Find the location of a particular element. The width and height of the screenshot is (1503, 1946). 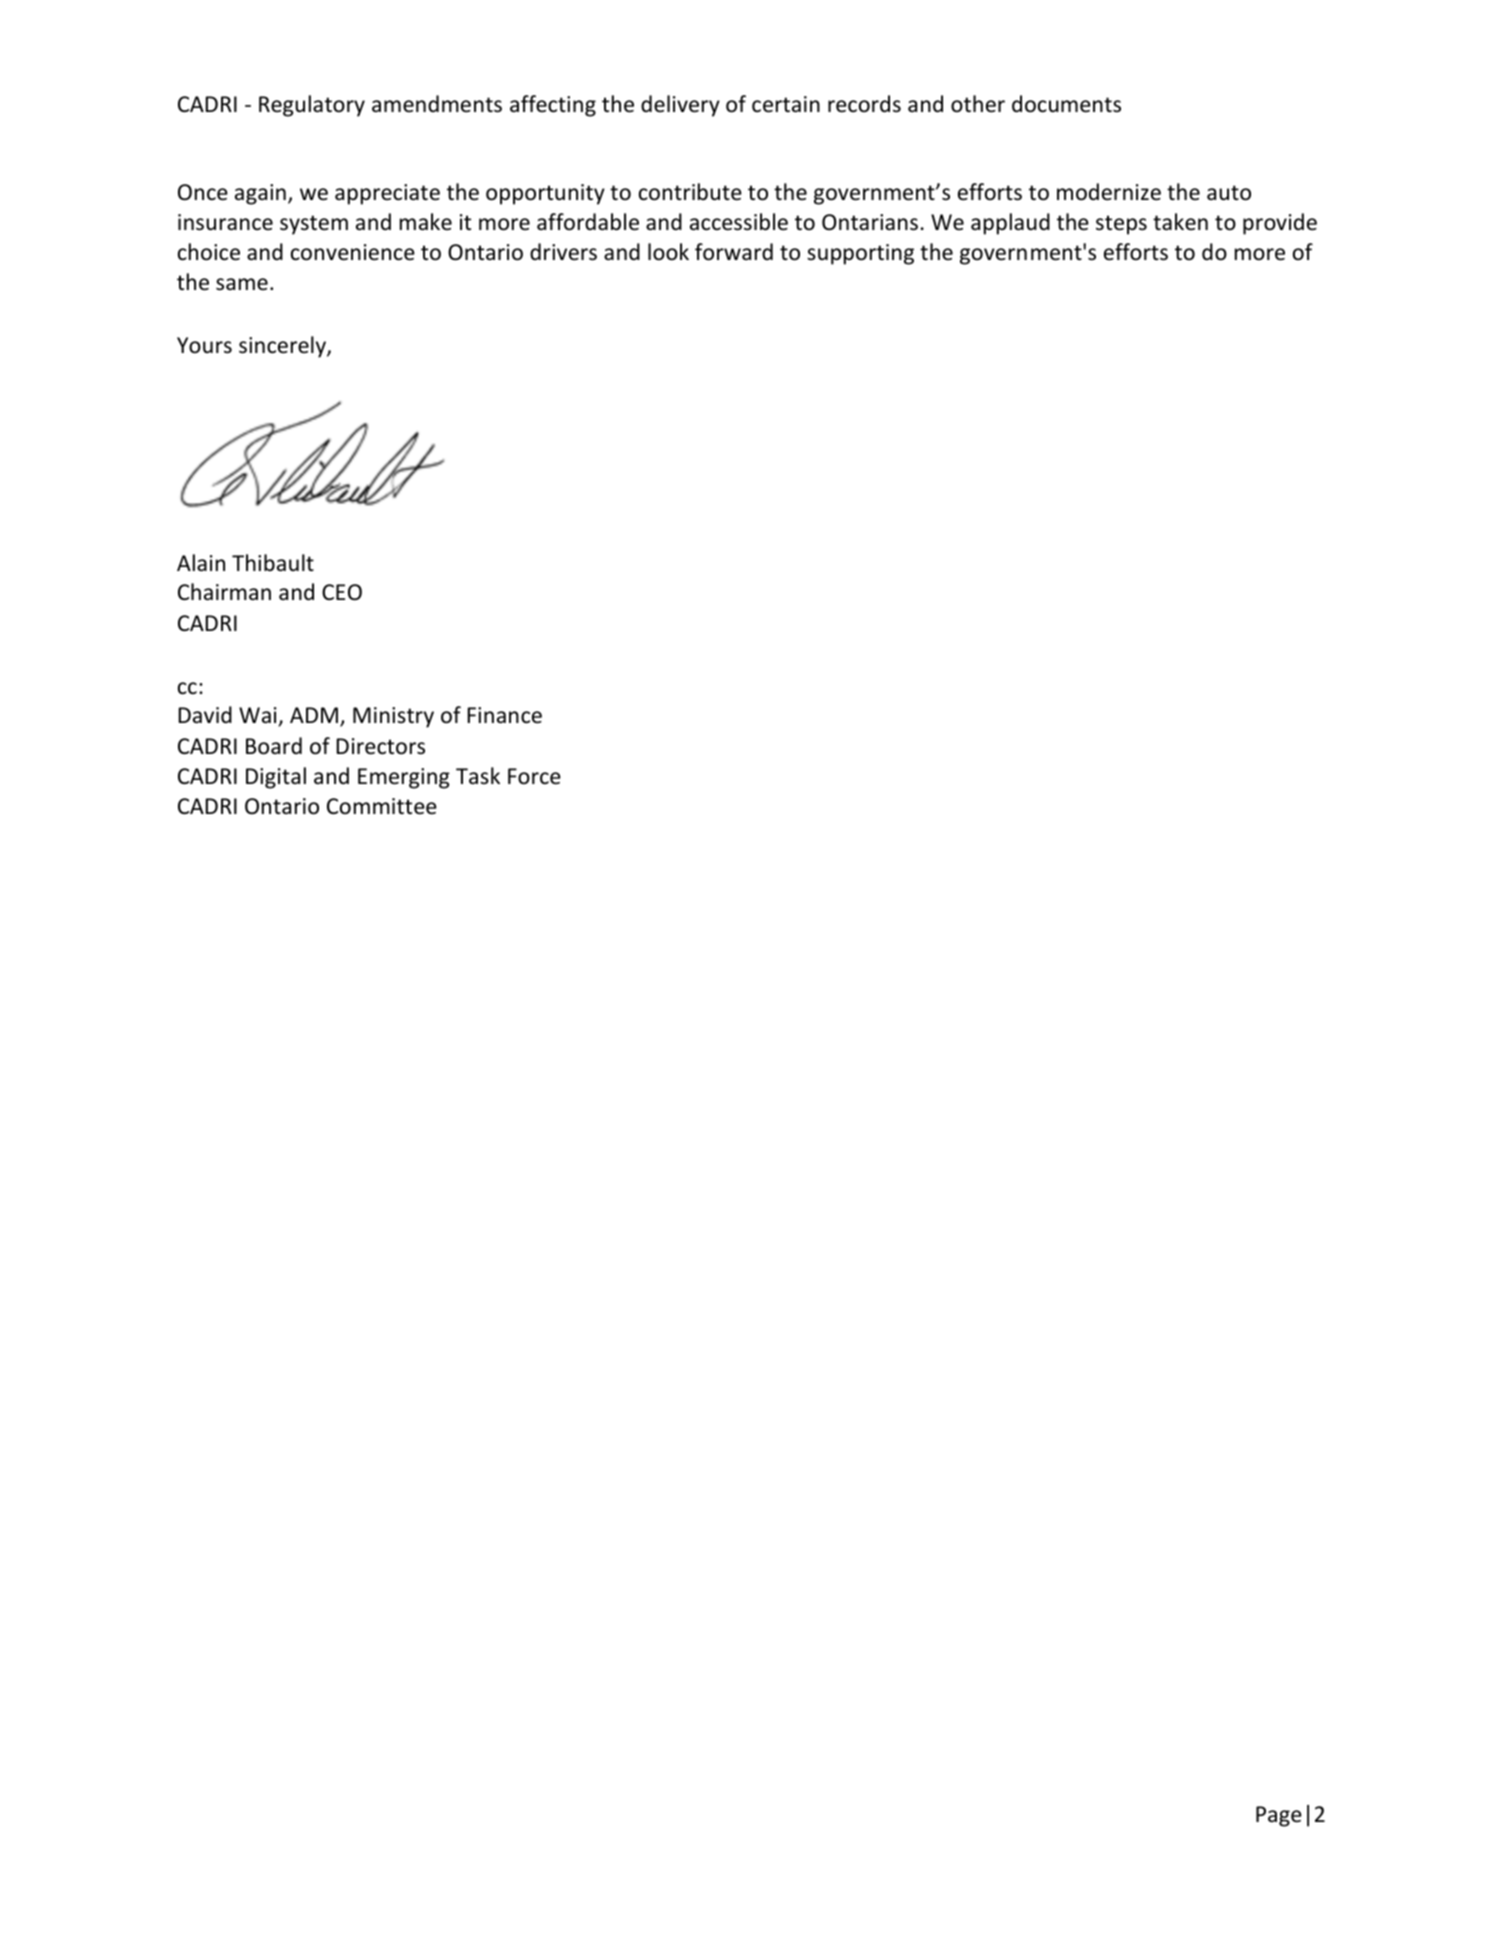

CEO is located at coordinates (342, 592).
